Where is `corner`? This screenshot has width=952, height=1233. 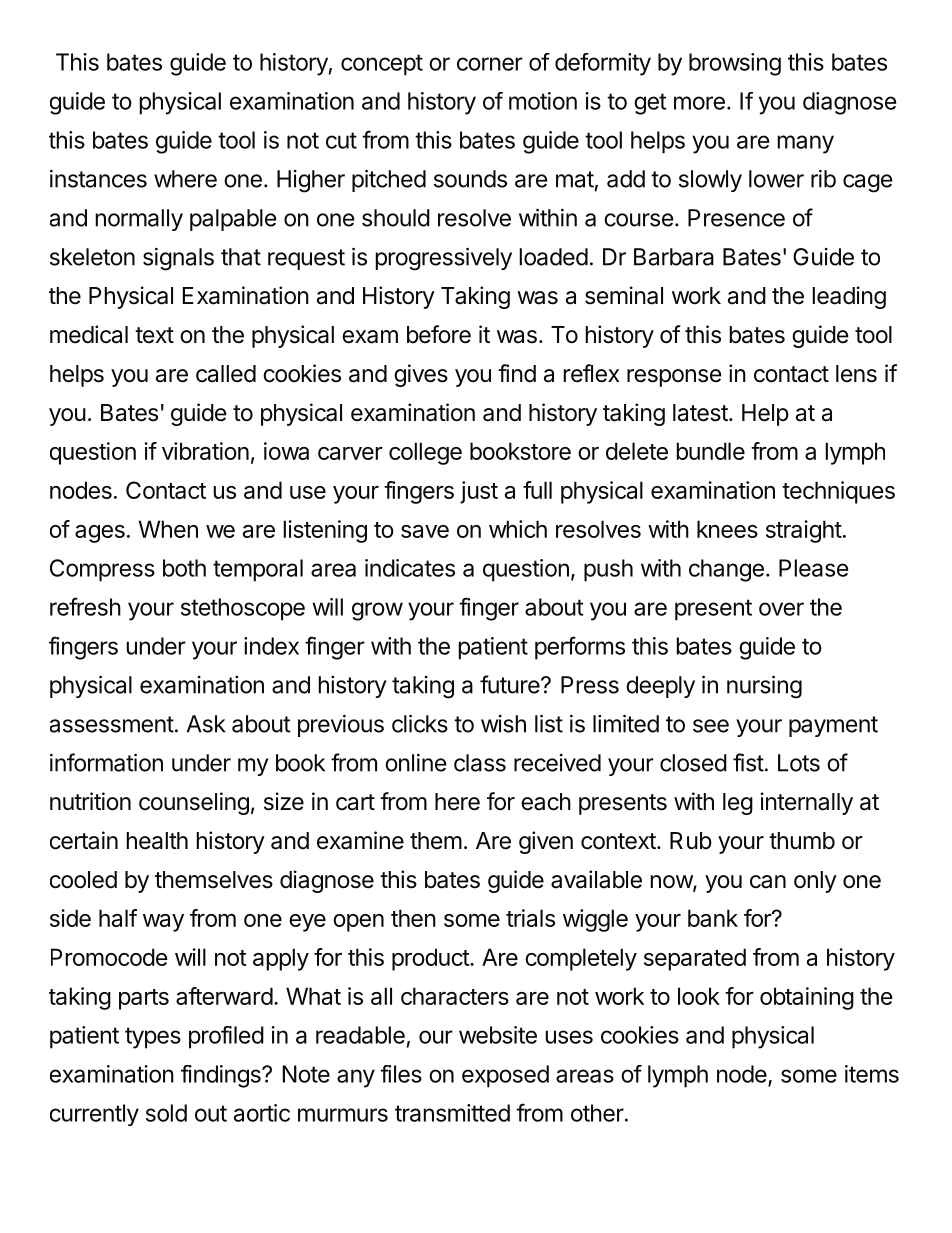
corner is located at coordinates (490, 64).
